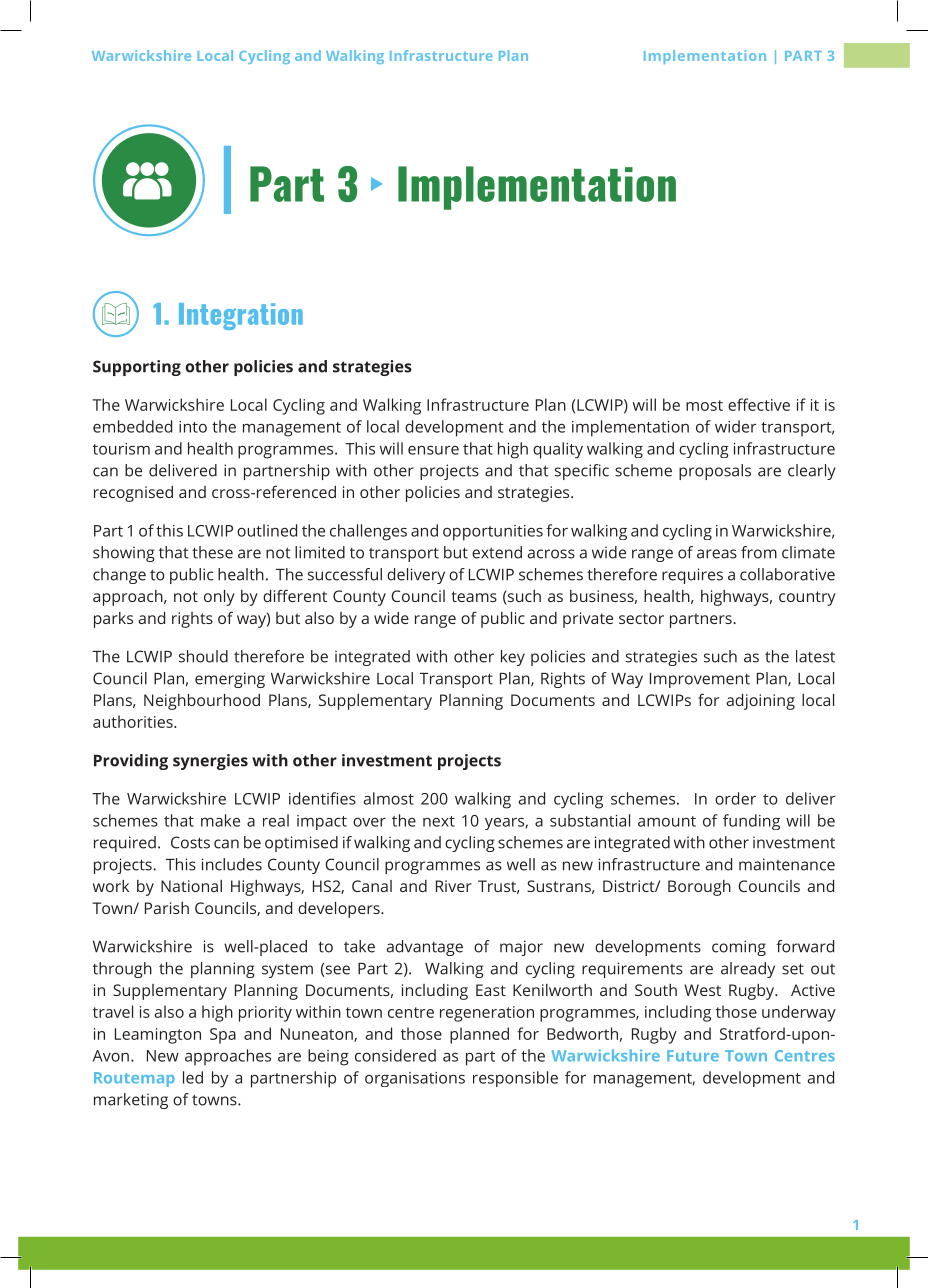  I want to click on Integration, so click(241, 316).
